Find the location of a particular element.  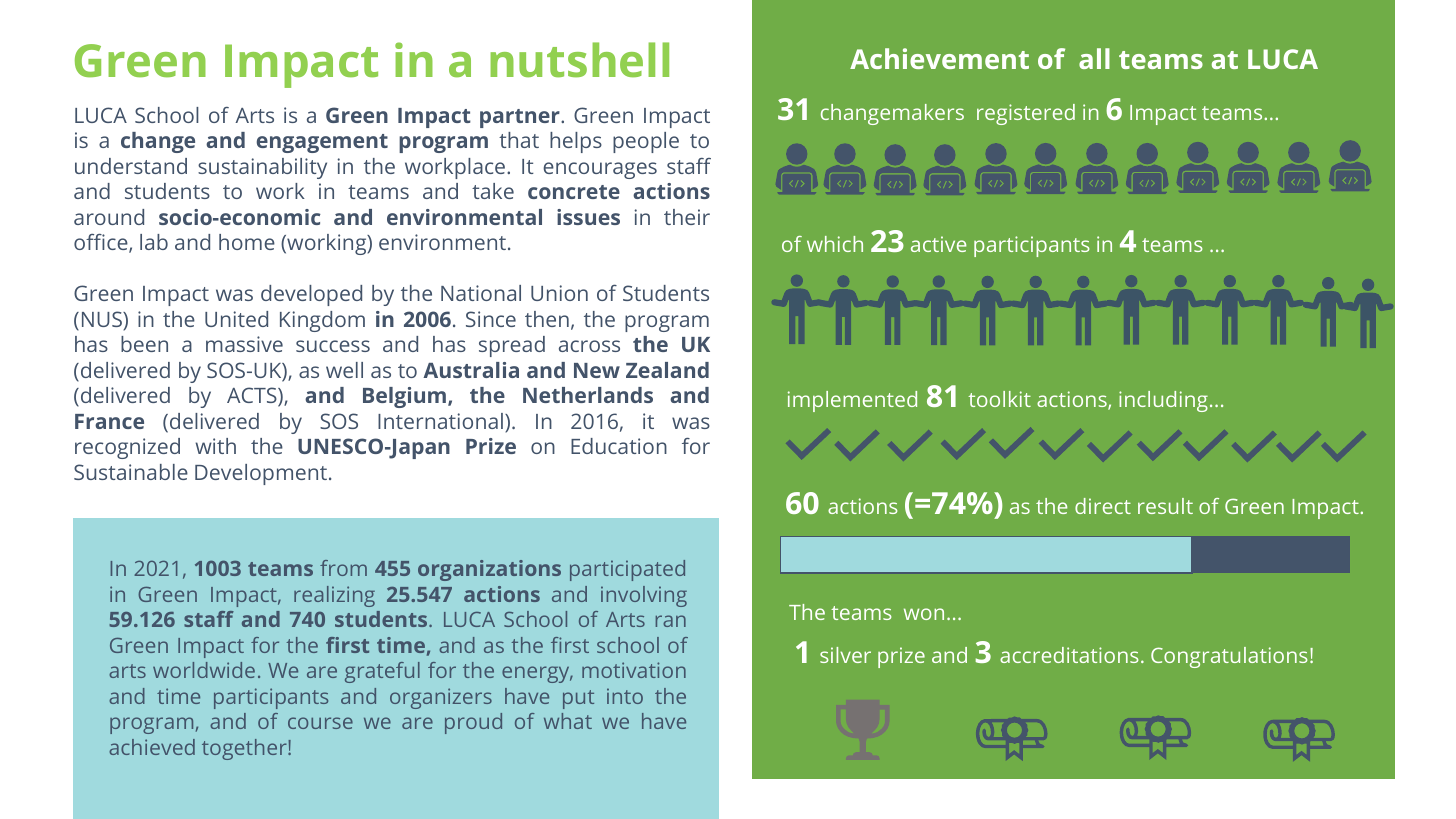

including is located at coordinates (1163, 401).
